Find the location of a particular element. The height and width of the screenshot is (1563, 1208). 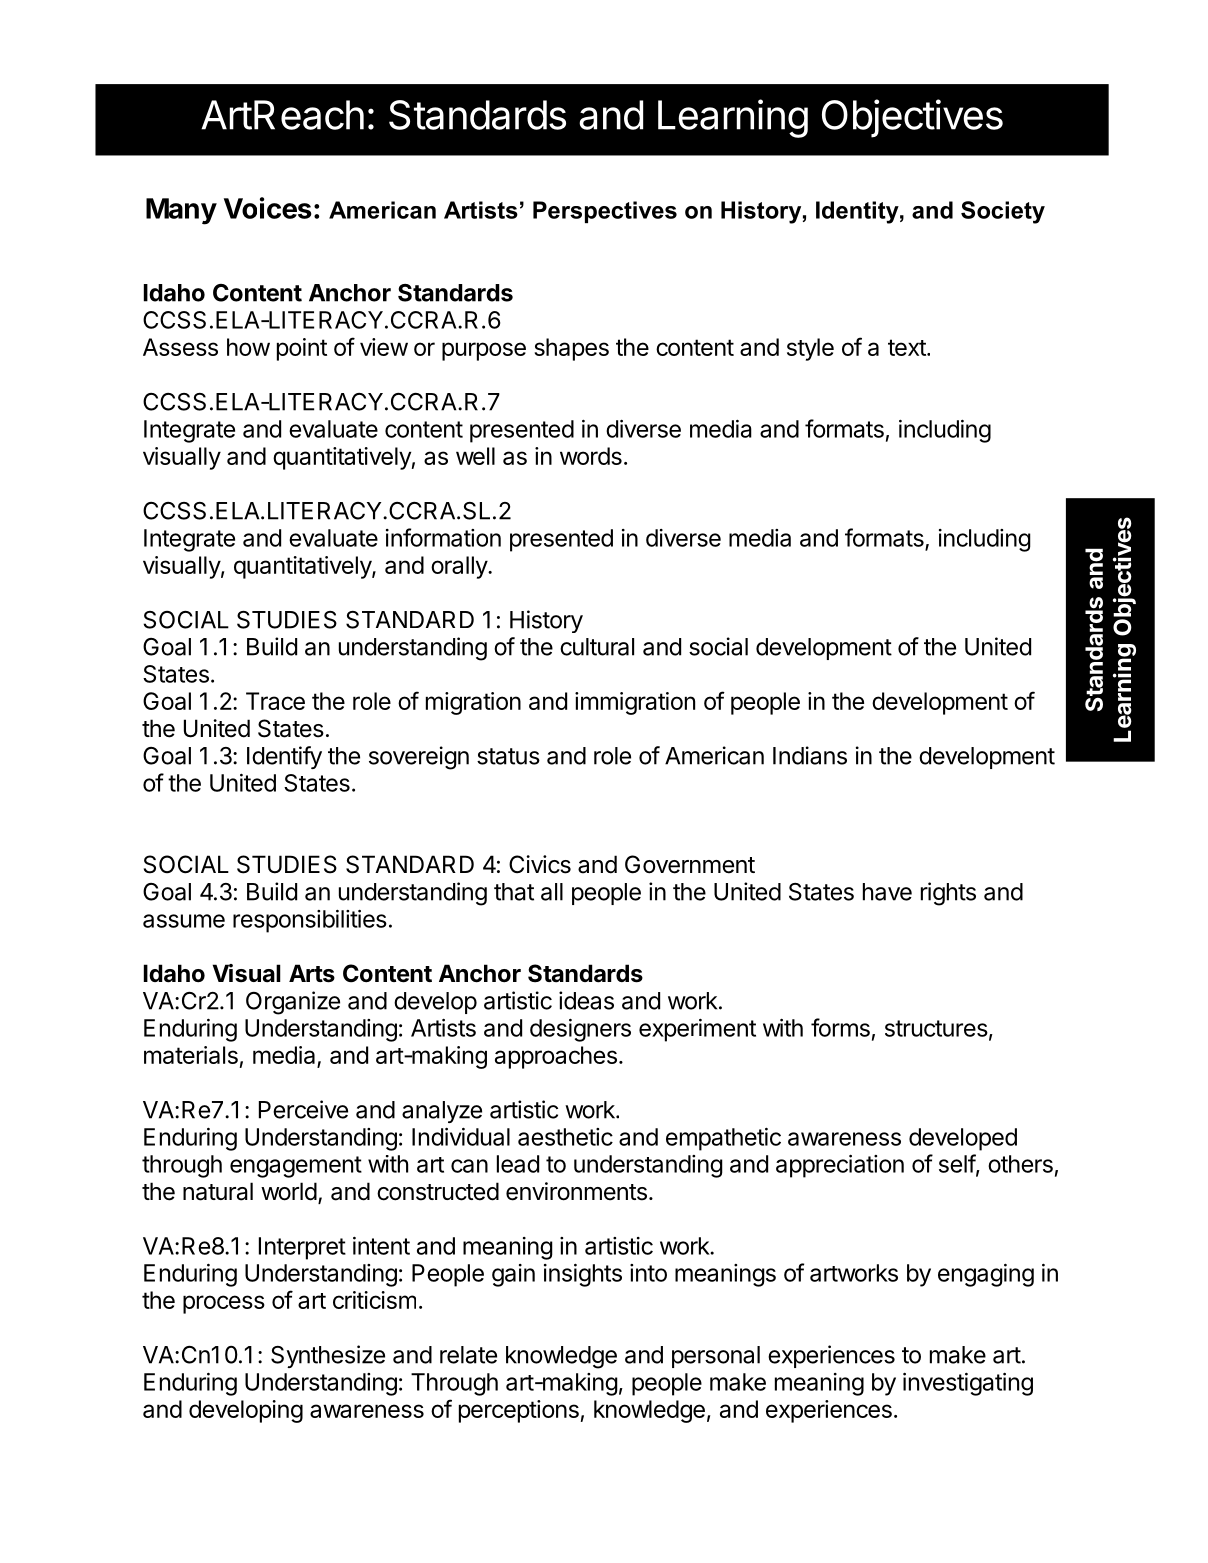

Voices is located at coordinates (268, 208).
